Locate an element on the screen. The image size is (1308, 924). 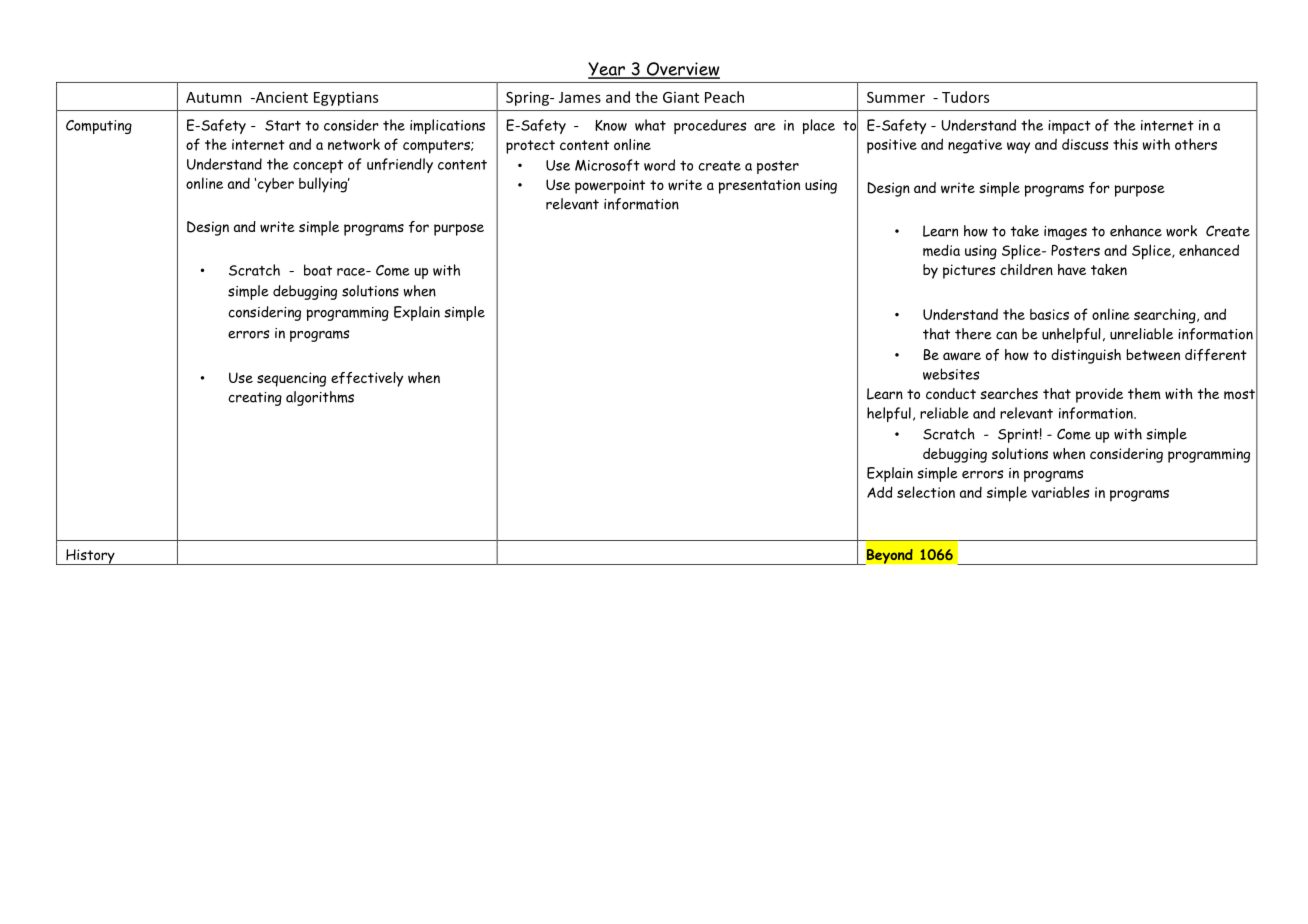
Add is located at coordinates (880, 492).
